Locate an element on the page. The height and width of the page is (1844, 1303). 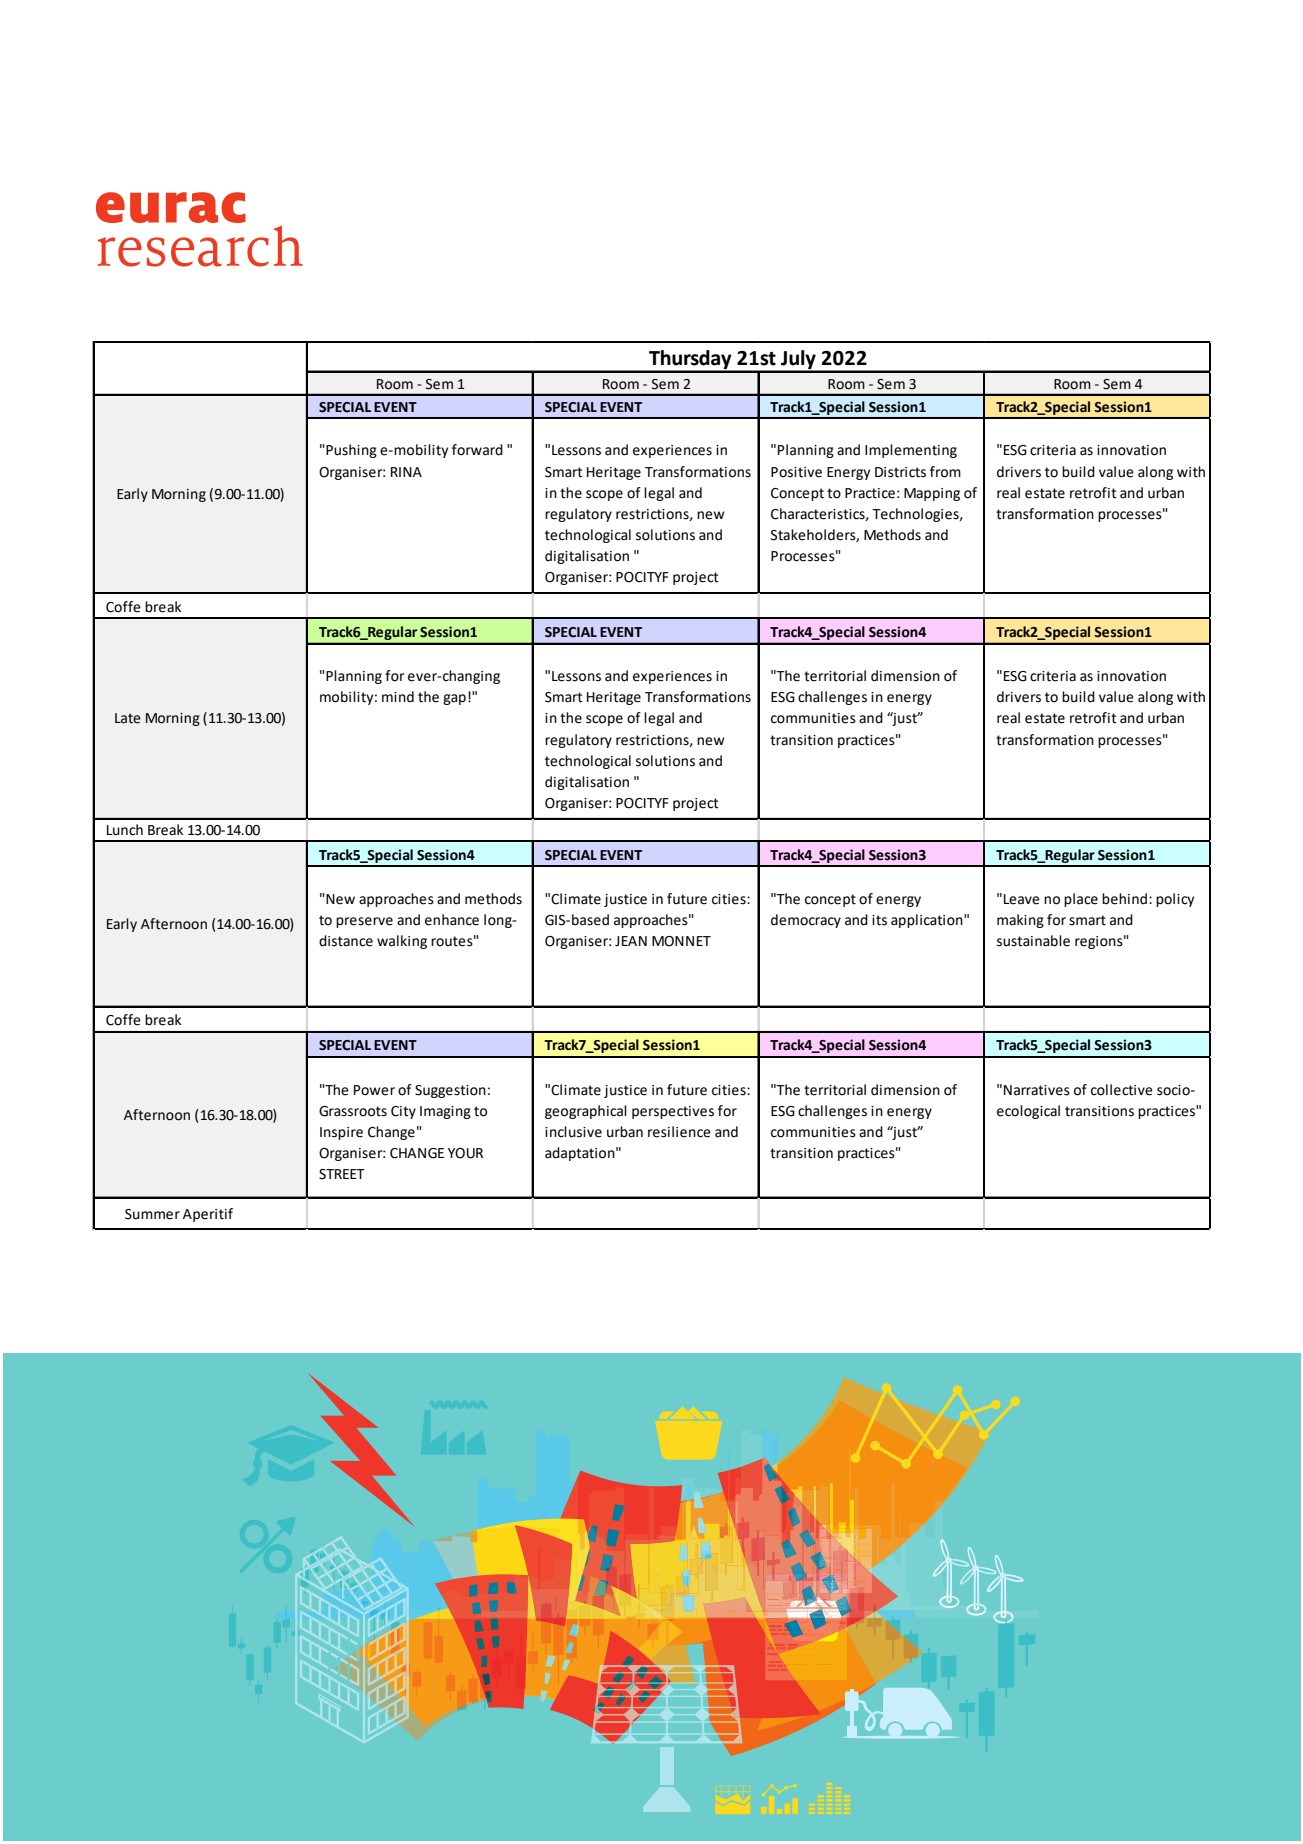
resilience is located at coordinates (679, 1132).
